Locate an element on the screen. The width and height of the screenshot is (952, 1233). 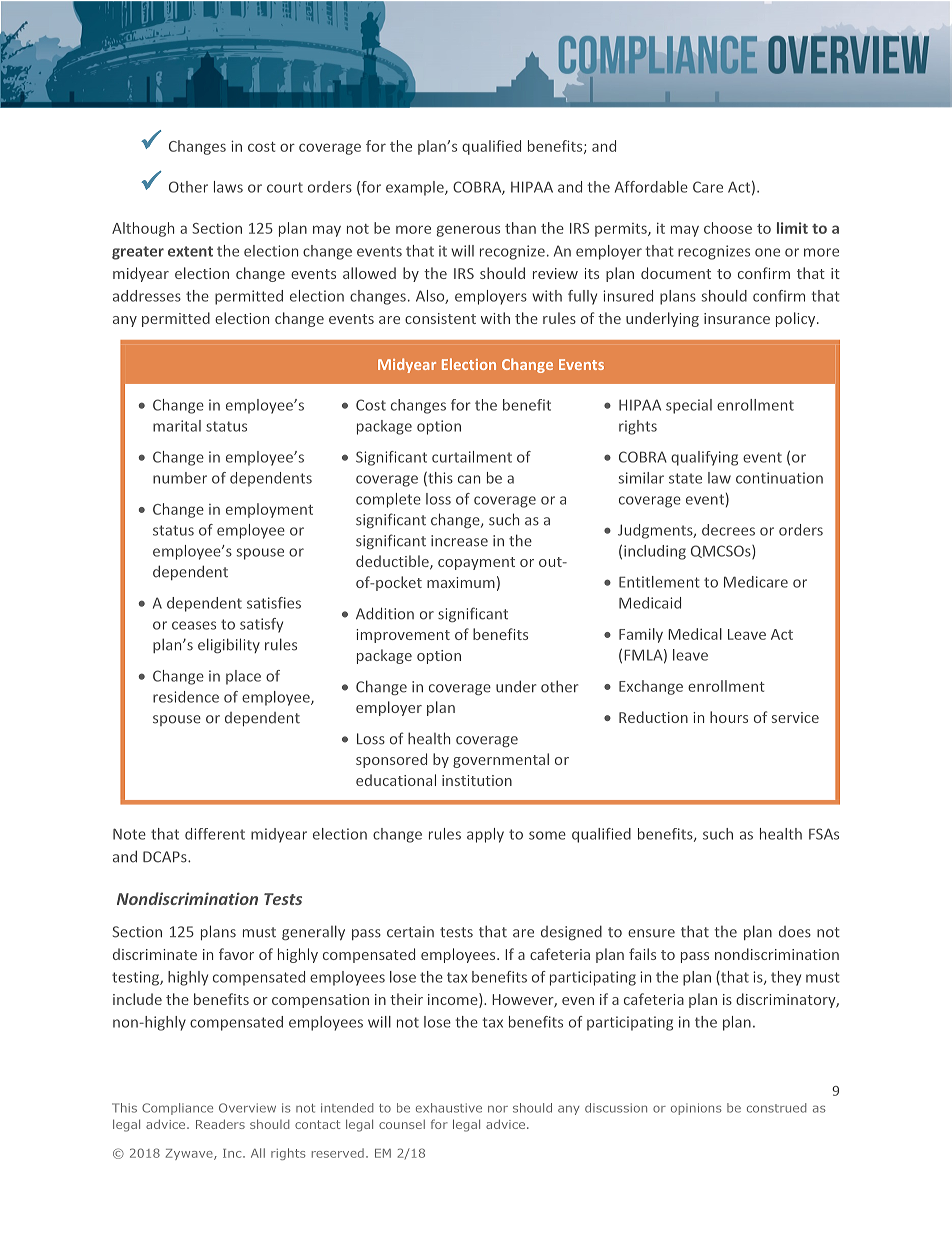
choose is located at coordinates (728, 228).
